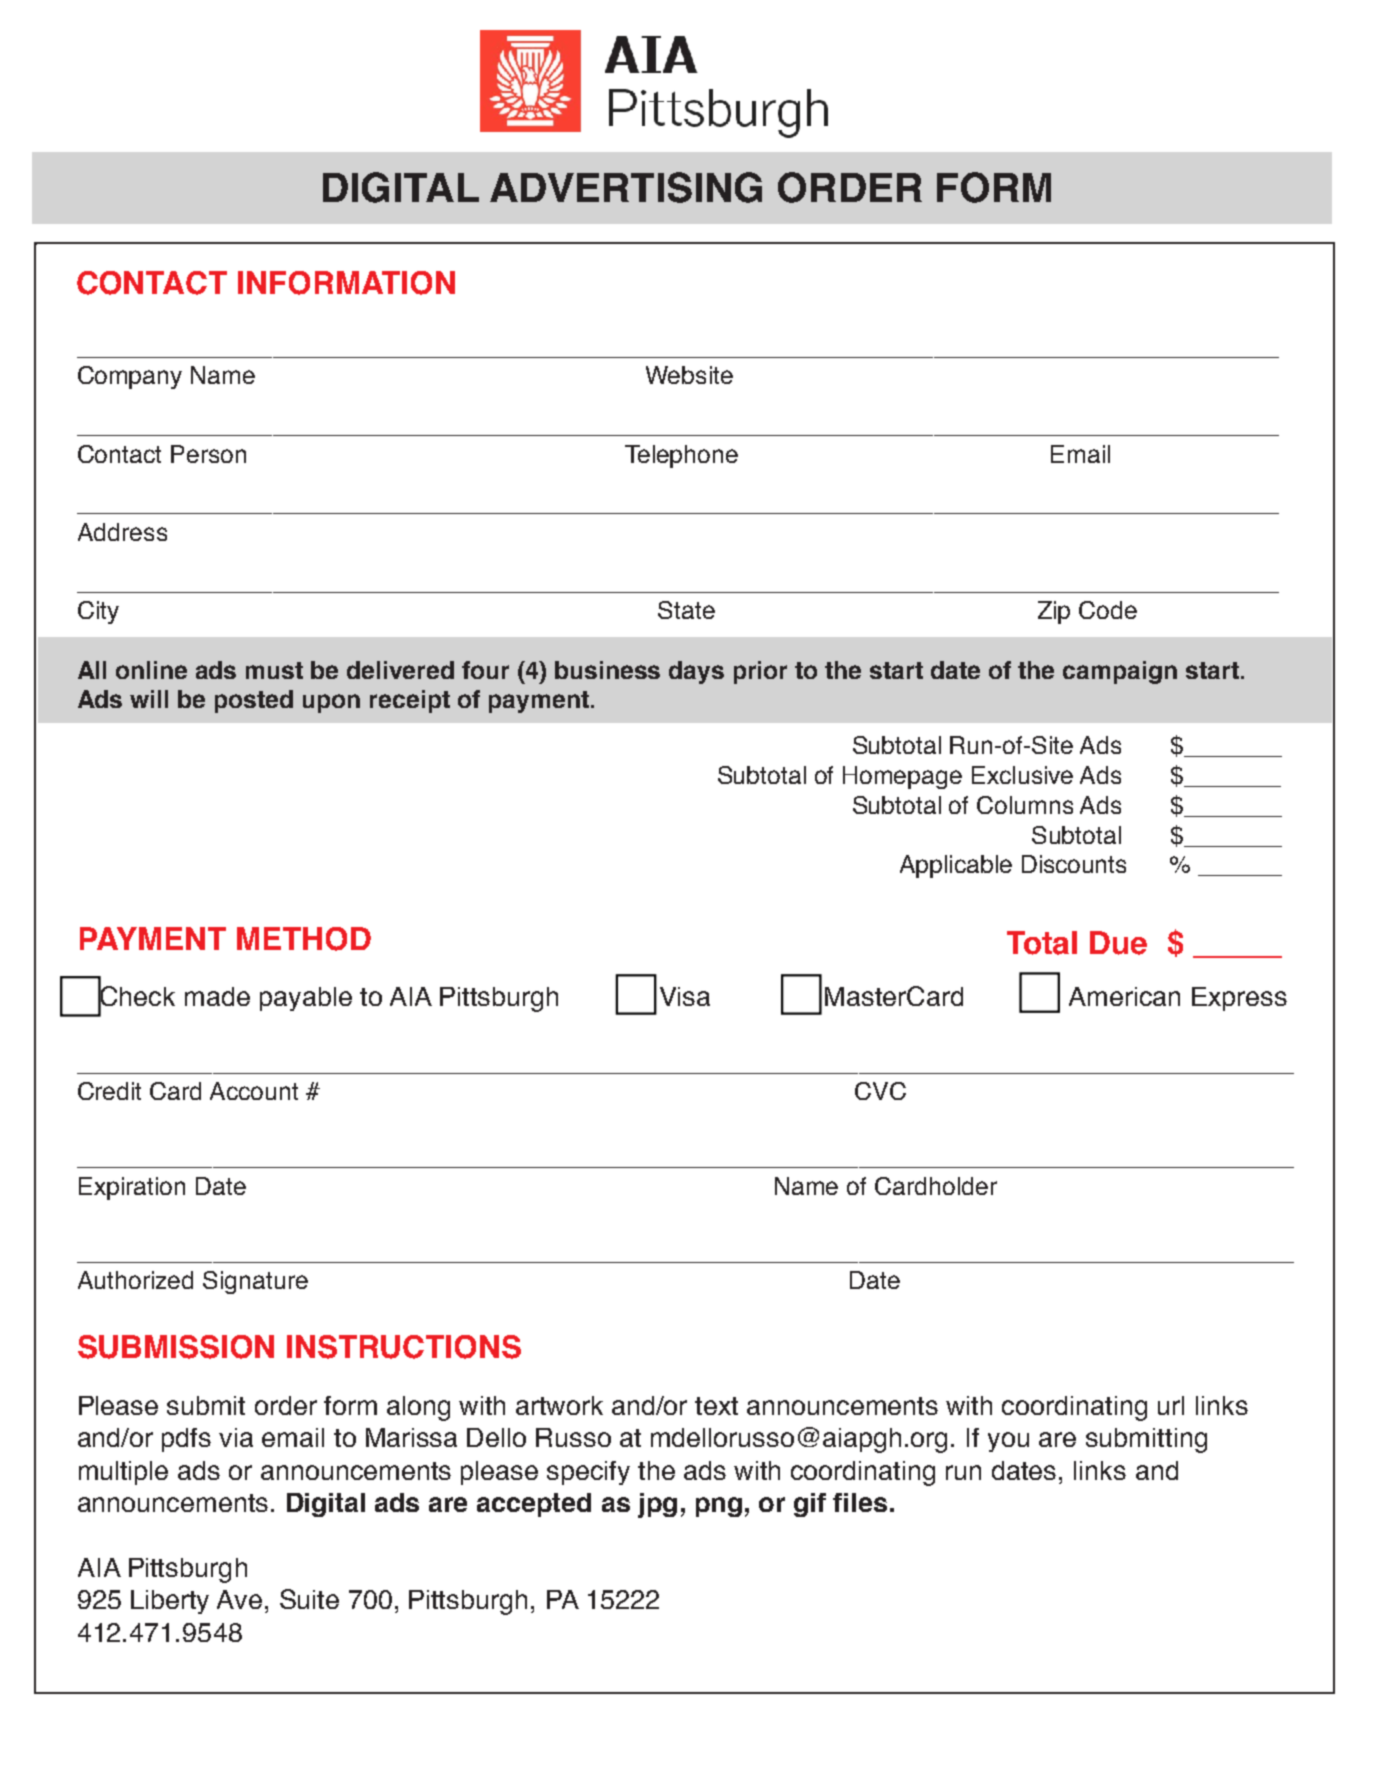 This screenshot has height=1783, width=1378. I want to click on you, so click(1008, 1442).
